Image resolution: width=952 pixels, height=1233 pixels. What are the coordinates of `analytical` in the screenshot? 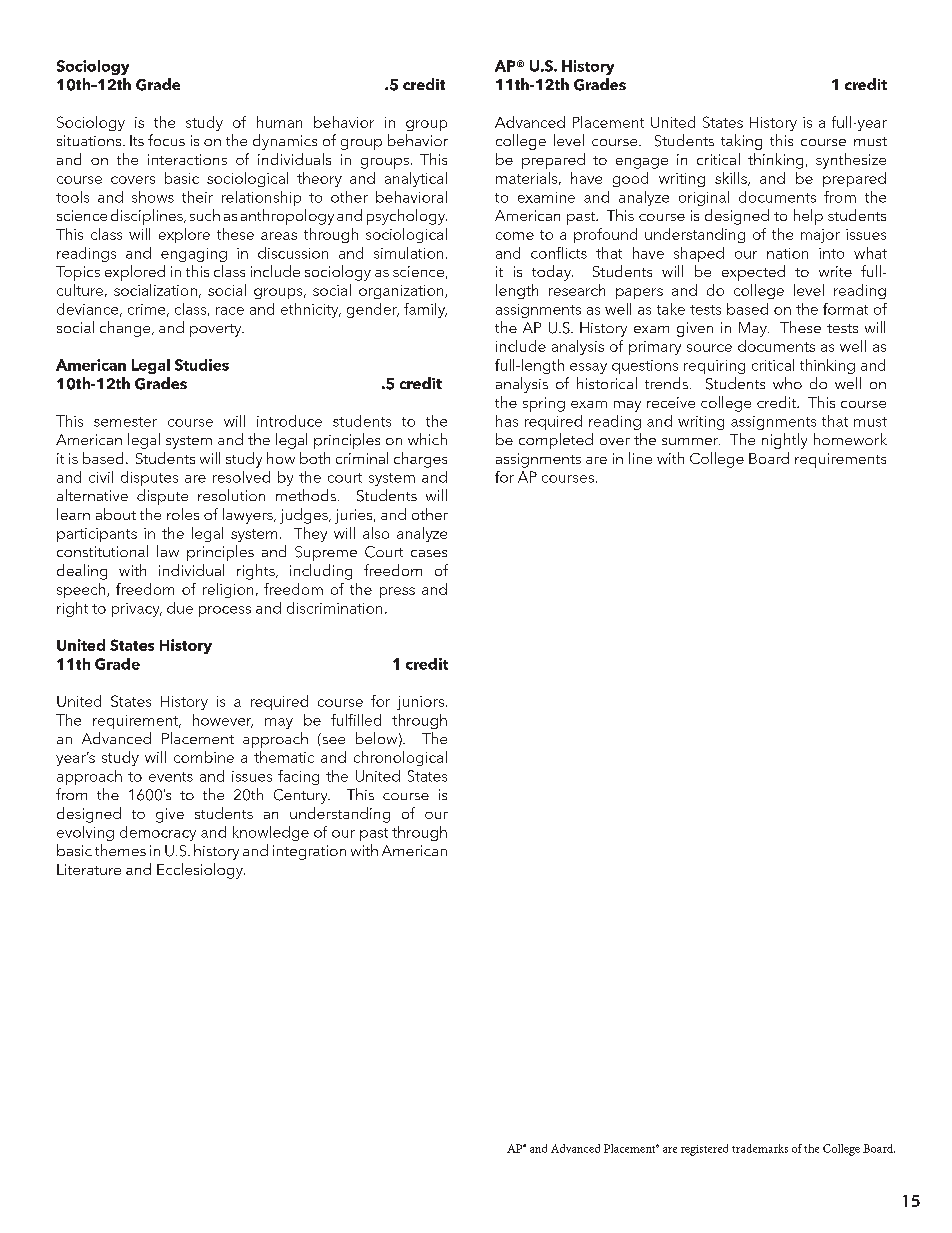 It's located at (416, 179).
